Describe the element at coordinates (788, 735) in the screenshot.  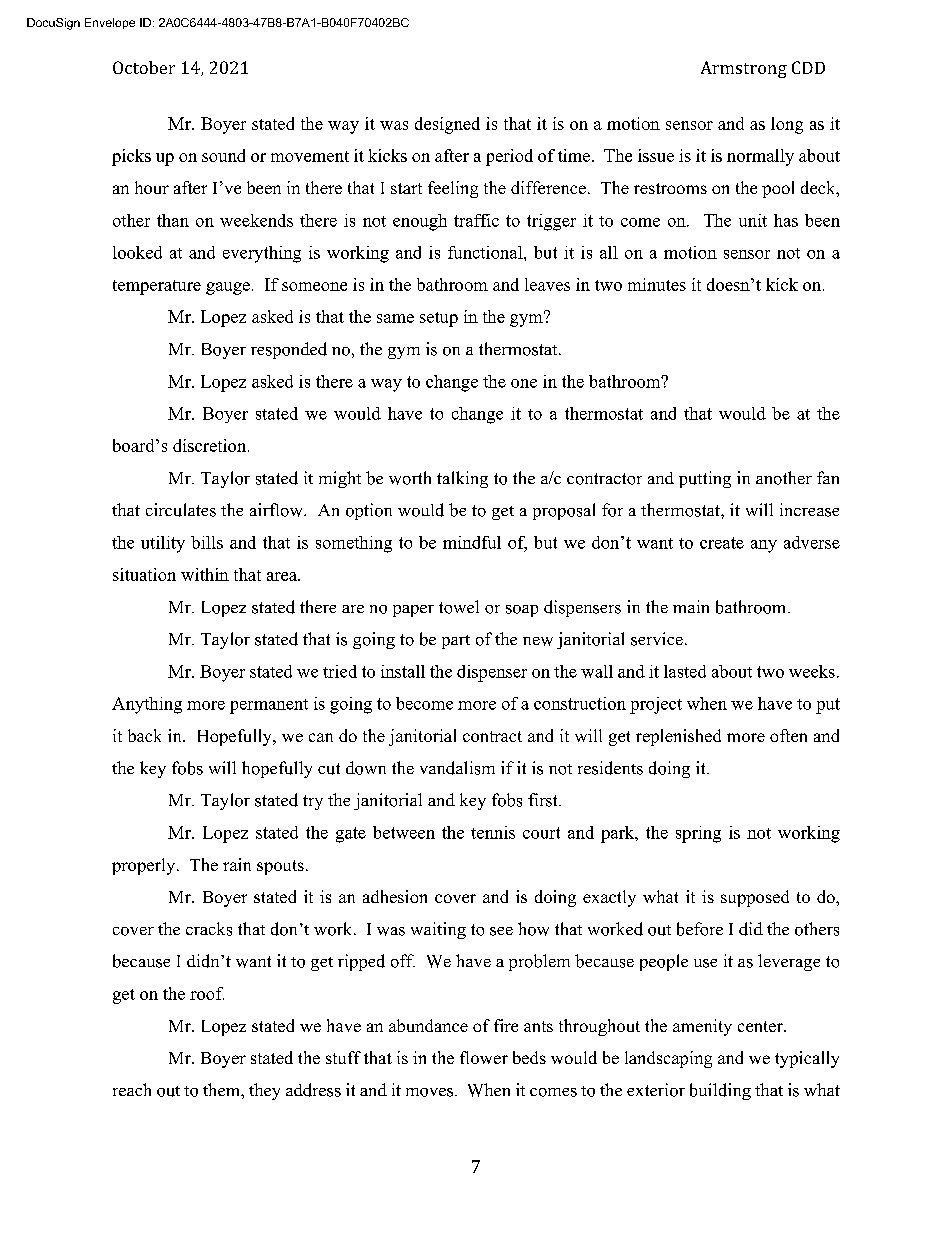
I see `often` at that location.
